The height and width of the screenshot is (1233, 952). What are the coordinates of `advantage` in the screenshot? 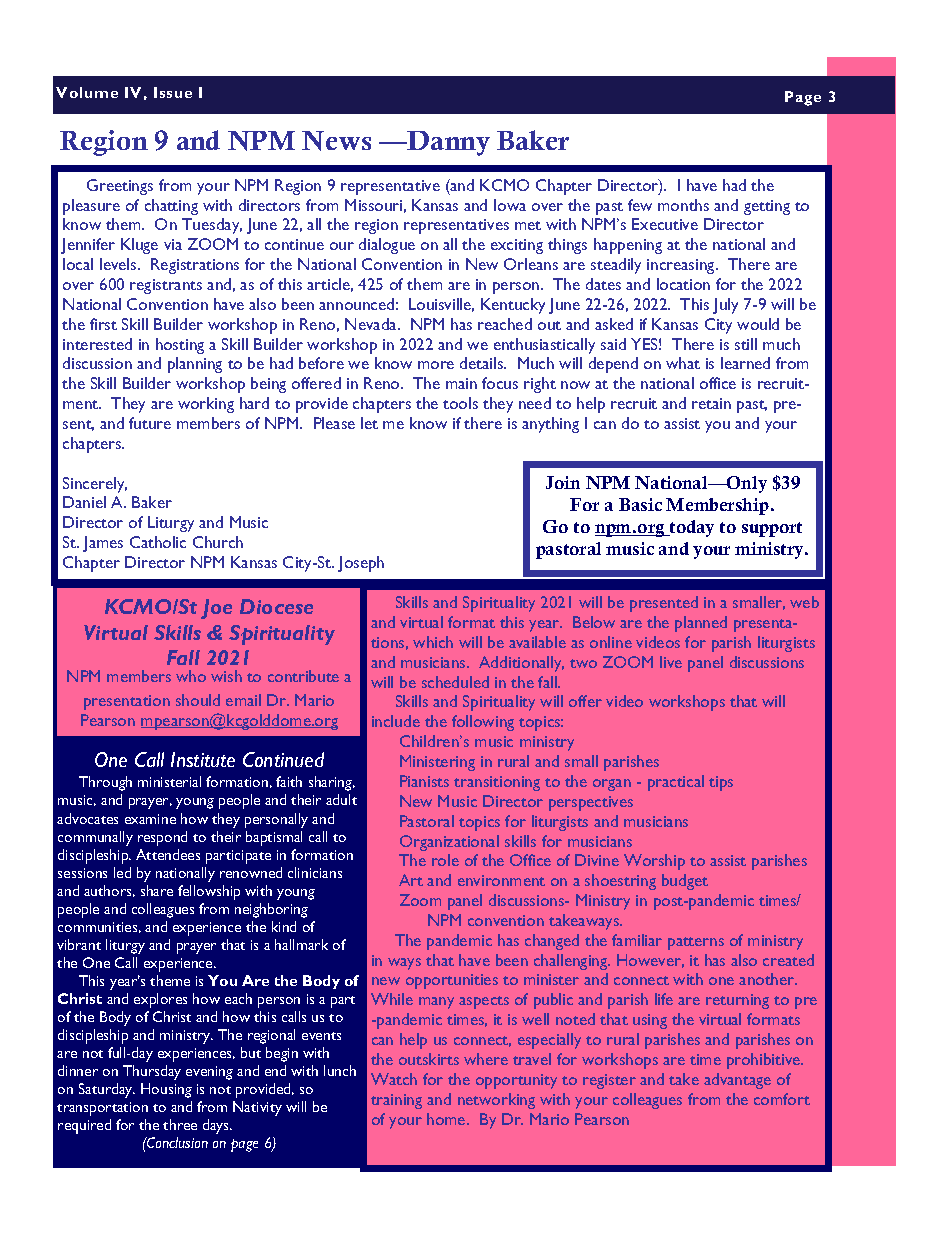 It's located at (737, 1081).
